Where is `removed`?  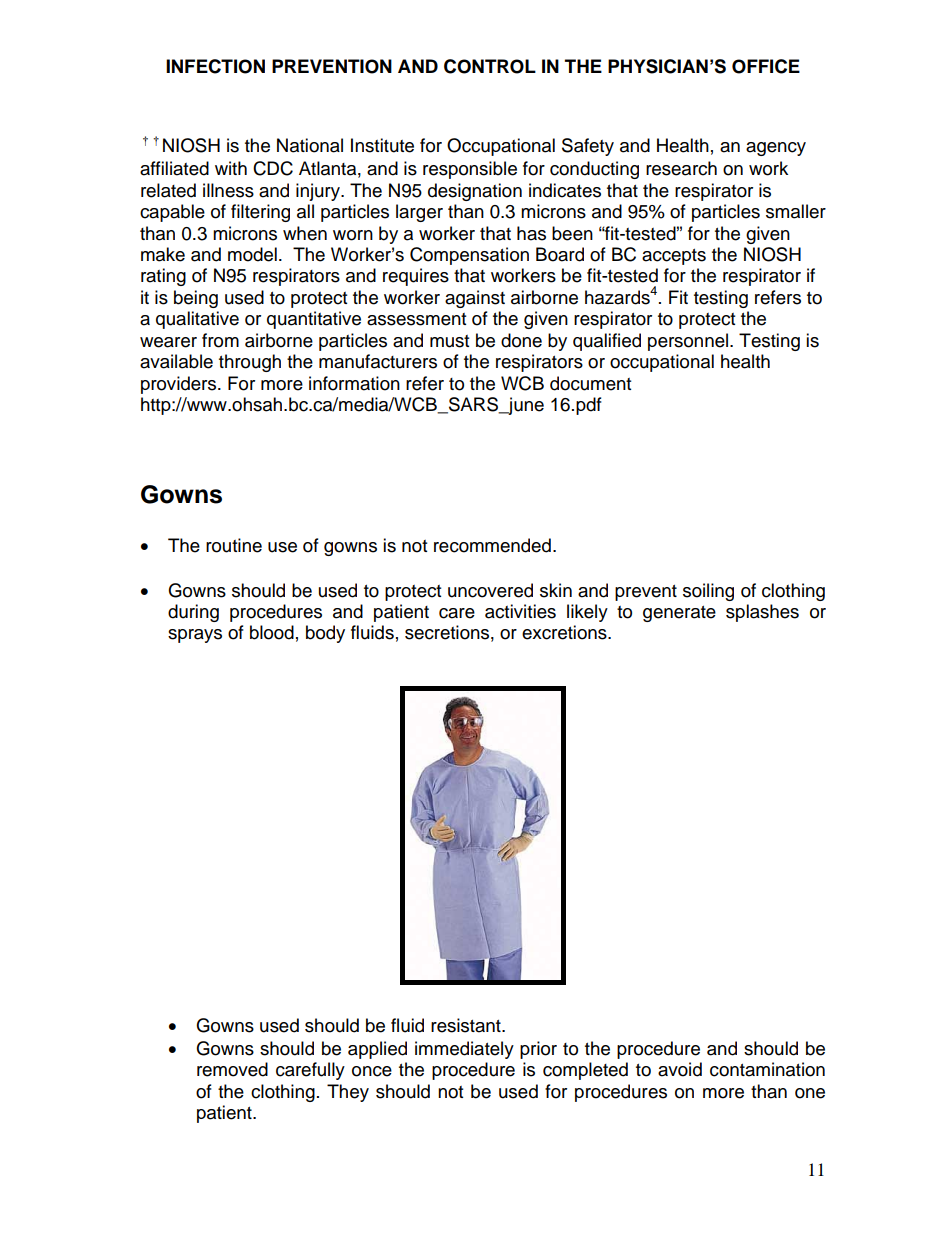
removed is located at coordinates (232, 1069).
